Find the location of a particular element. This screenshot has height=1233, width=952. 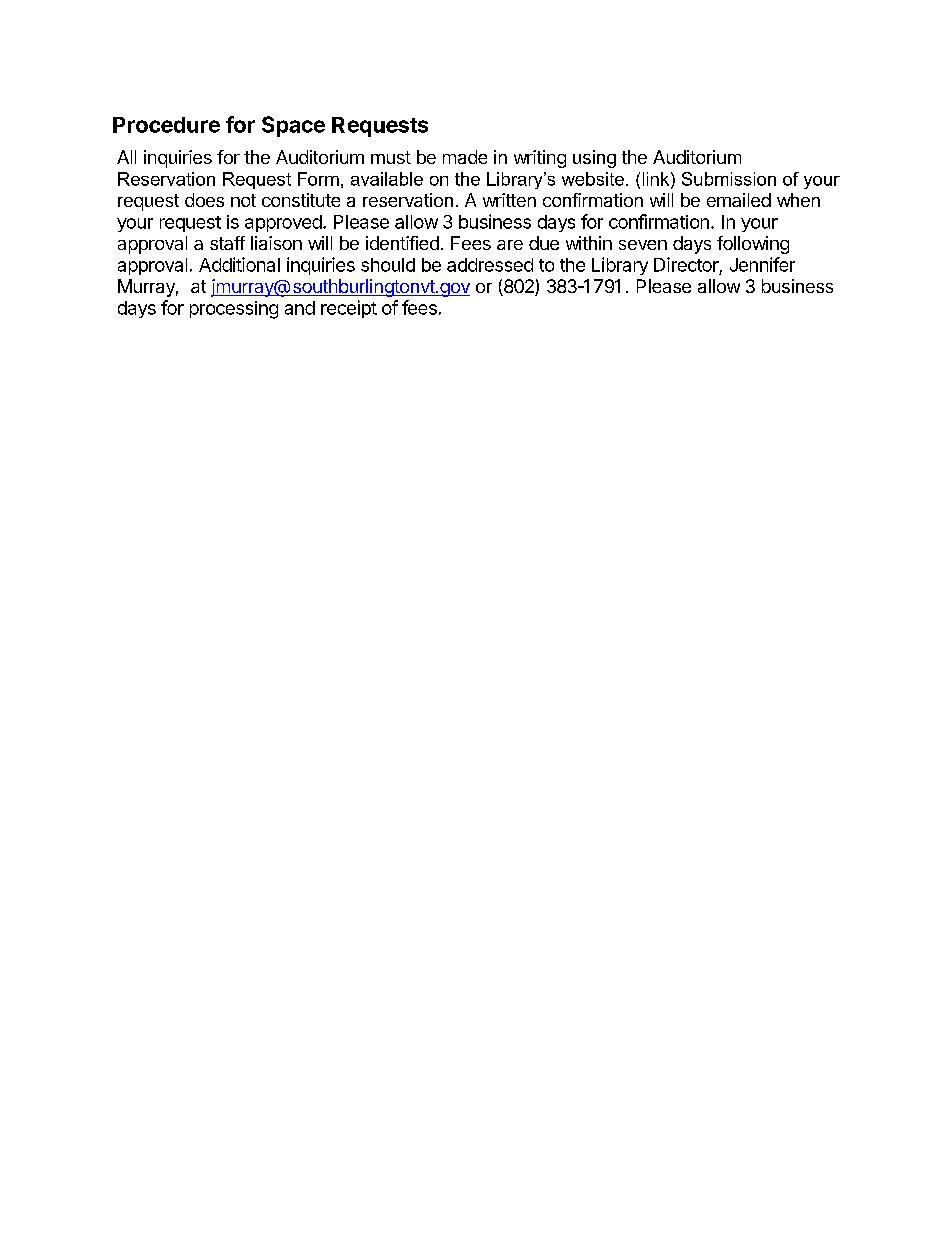

made is located at coordinates (465, 157).
